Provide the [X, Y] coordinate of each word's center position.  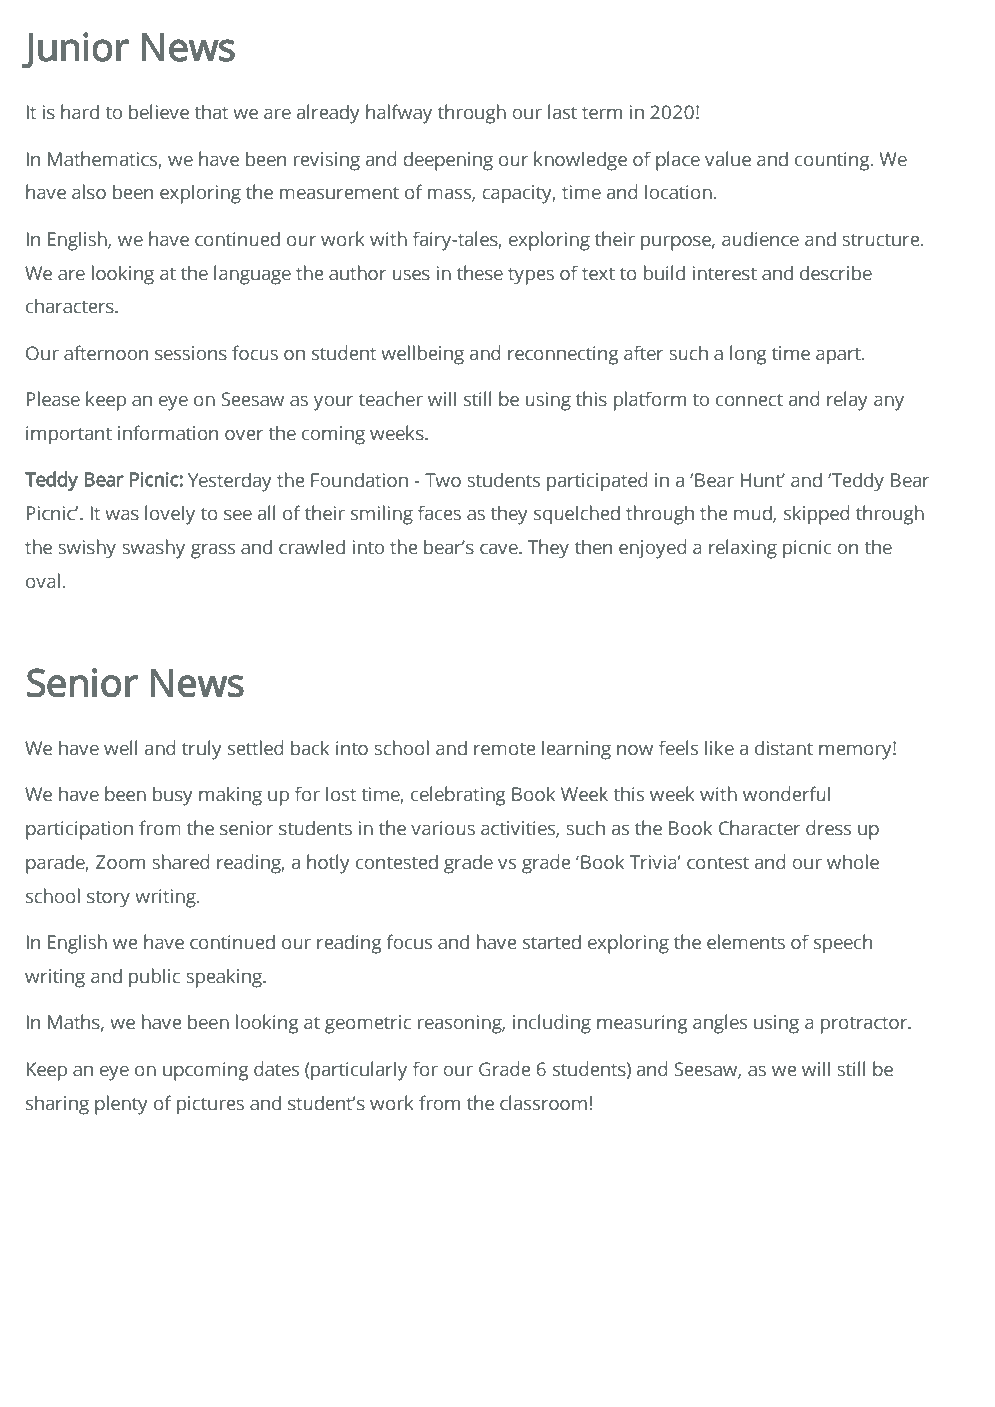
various [443, 828]
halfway [399, 114]
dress [828, 828]
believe [159, 112]
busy [173, 796]
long [748, 355]
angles [720, 1024]
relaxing [743, 549]
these [480, 273]
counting [833, 161]
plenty [121, 1105]
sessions [191, 353]
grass [213, 551]
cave [500, 549]
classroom [543, 1103]
